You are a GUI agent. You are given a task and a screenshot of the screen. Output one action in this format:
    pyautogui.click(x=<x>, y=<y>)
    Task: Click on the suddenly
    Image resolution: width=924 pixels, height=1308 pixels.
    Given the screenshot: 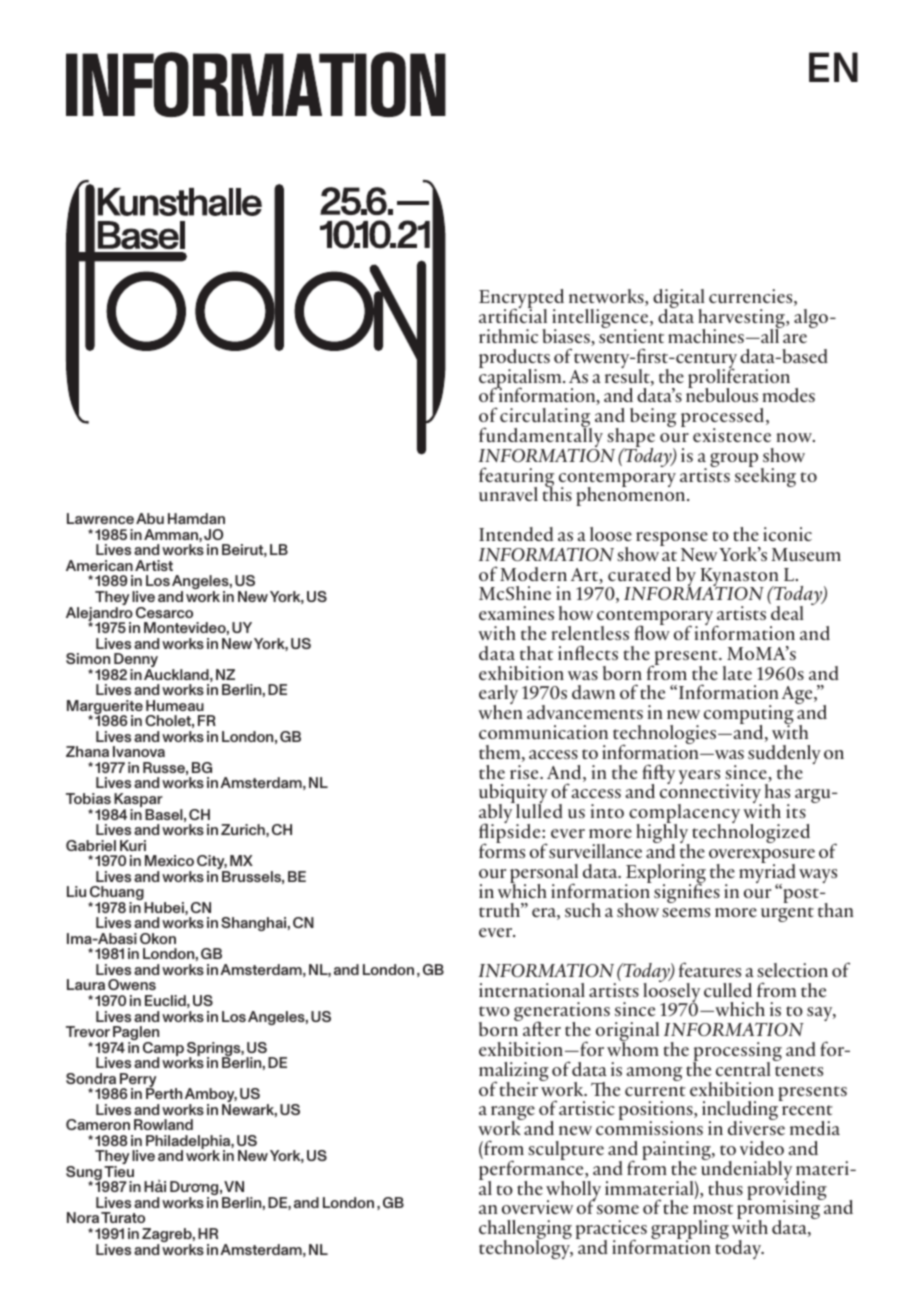 What is the action you would take?
    pyautogui.click(x=784, y=756)
